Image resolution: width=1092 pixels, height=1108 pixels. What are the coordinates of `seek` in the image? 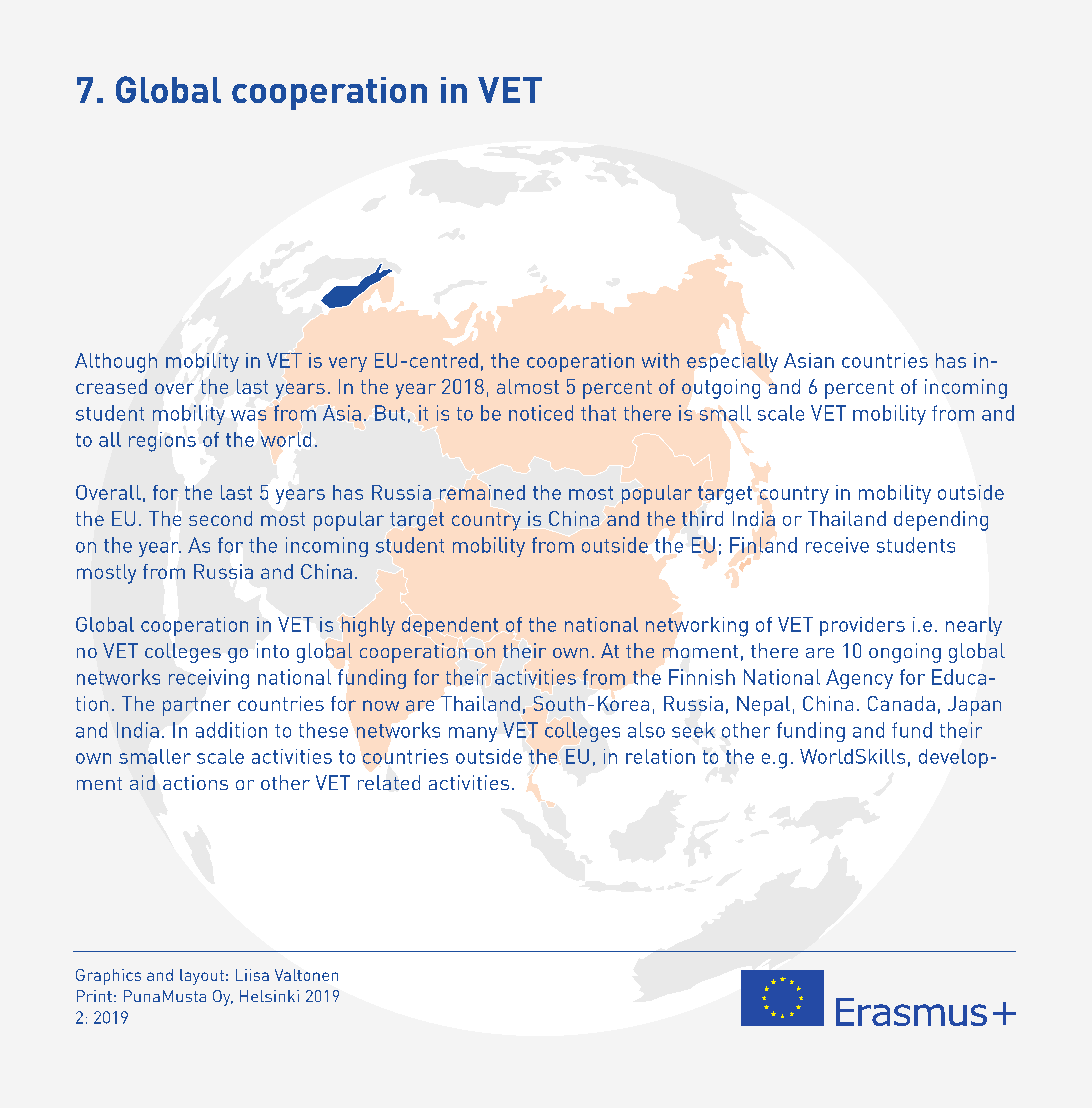 It's located at (693, 730).
